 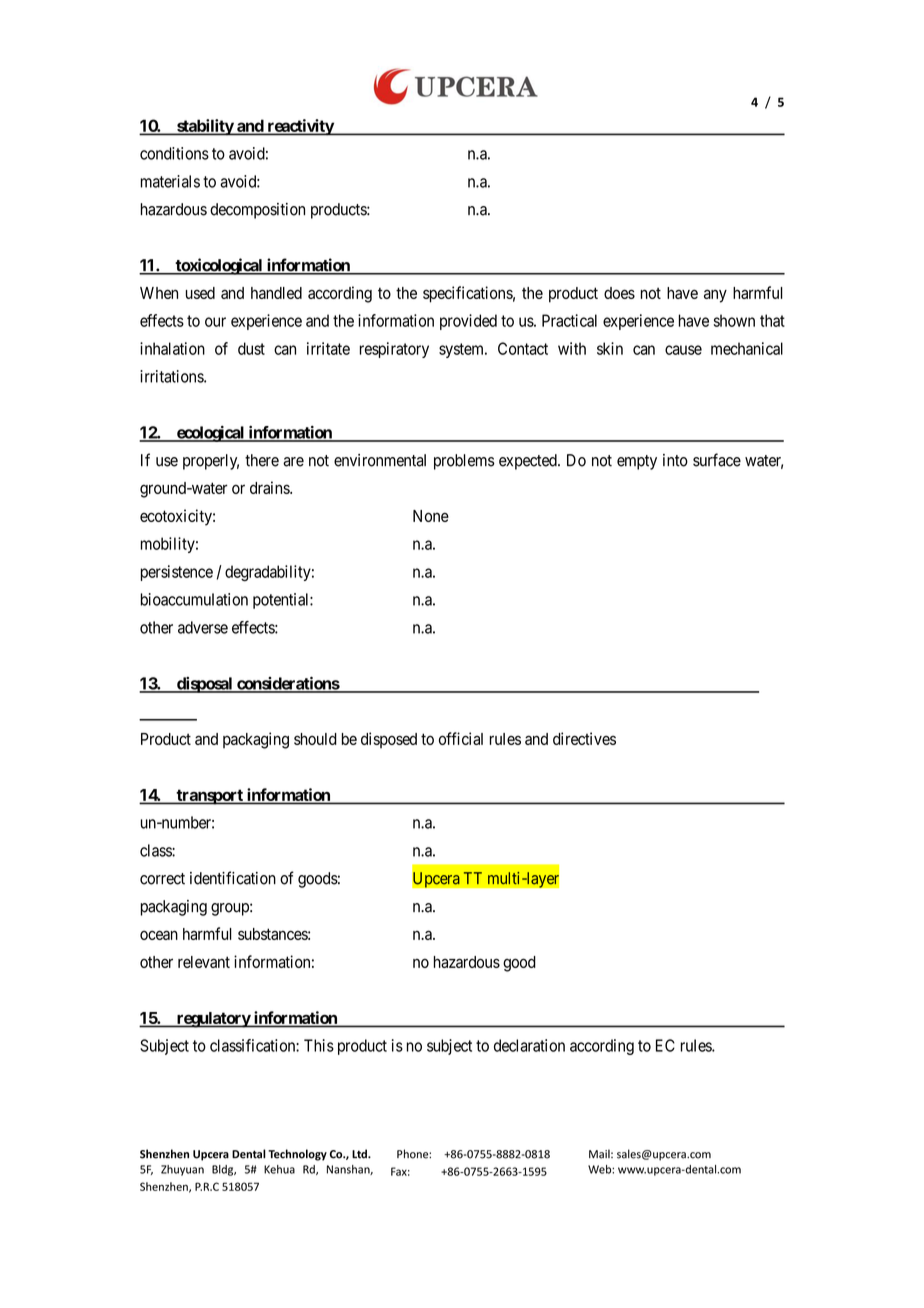 What do you see at coordinates (683, 350) in the screenshot?
I see `cause` at bounding box center [683, 350].
